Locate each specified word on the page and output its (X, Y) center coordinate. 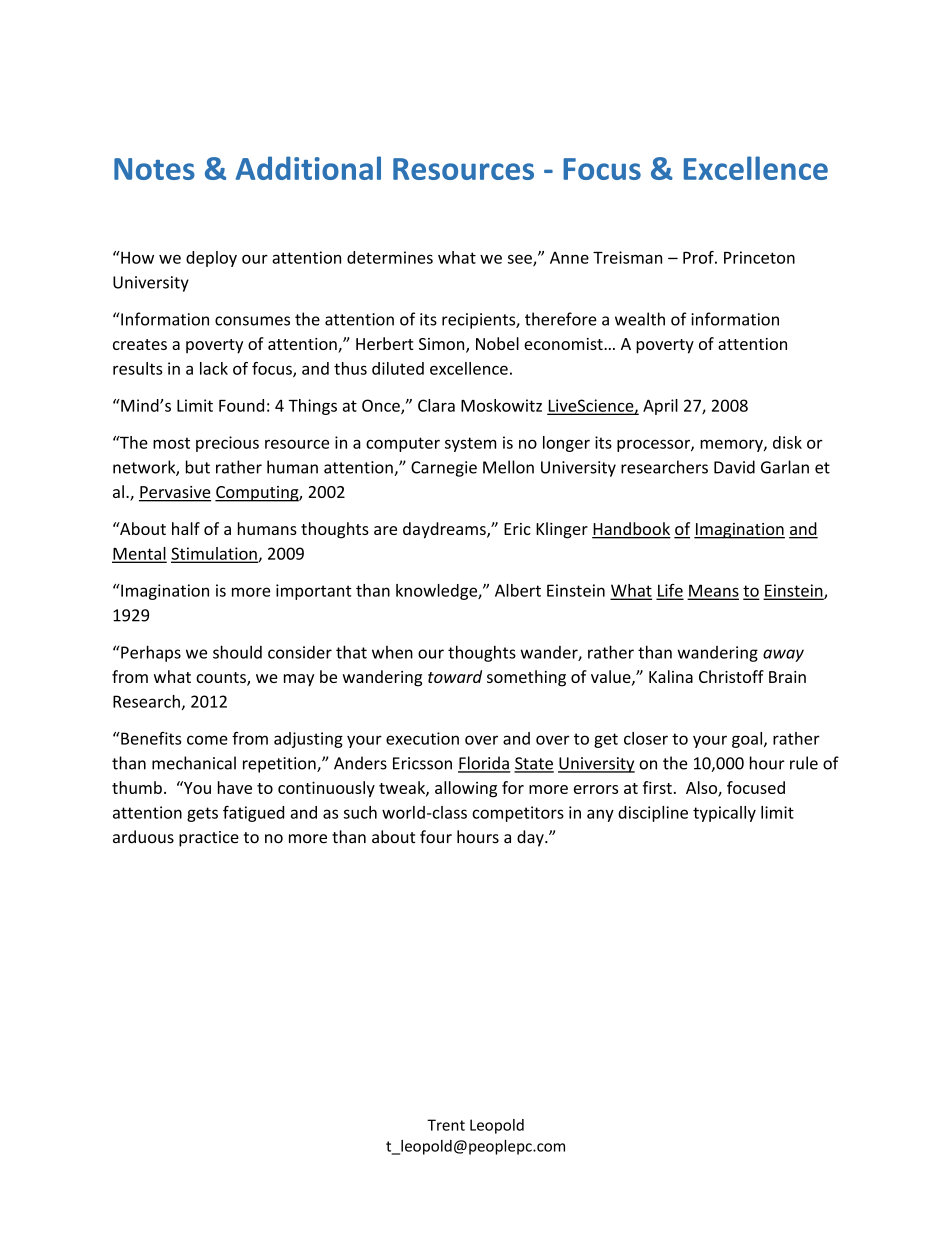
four (436, 837)
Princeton (759, 257)
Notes (154, 169)
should (237, 652)
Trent (446, 1125)
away (783, 655)
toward (455, 676)
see (521, 260)
